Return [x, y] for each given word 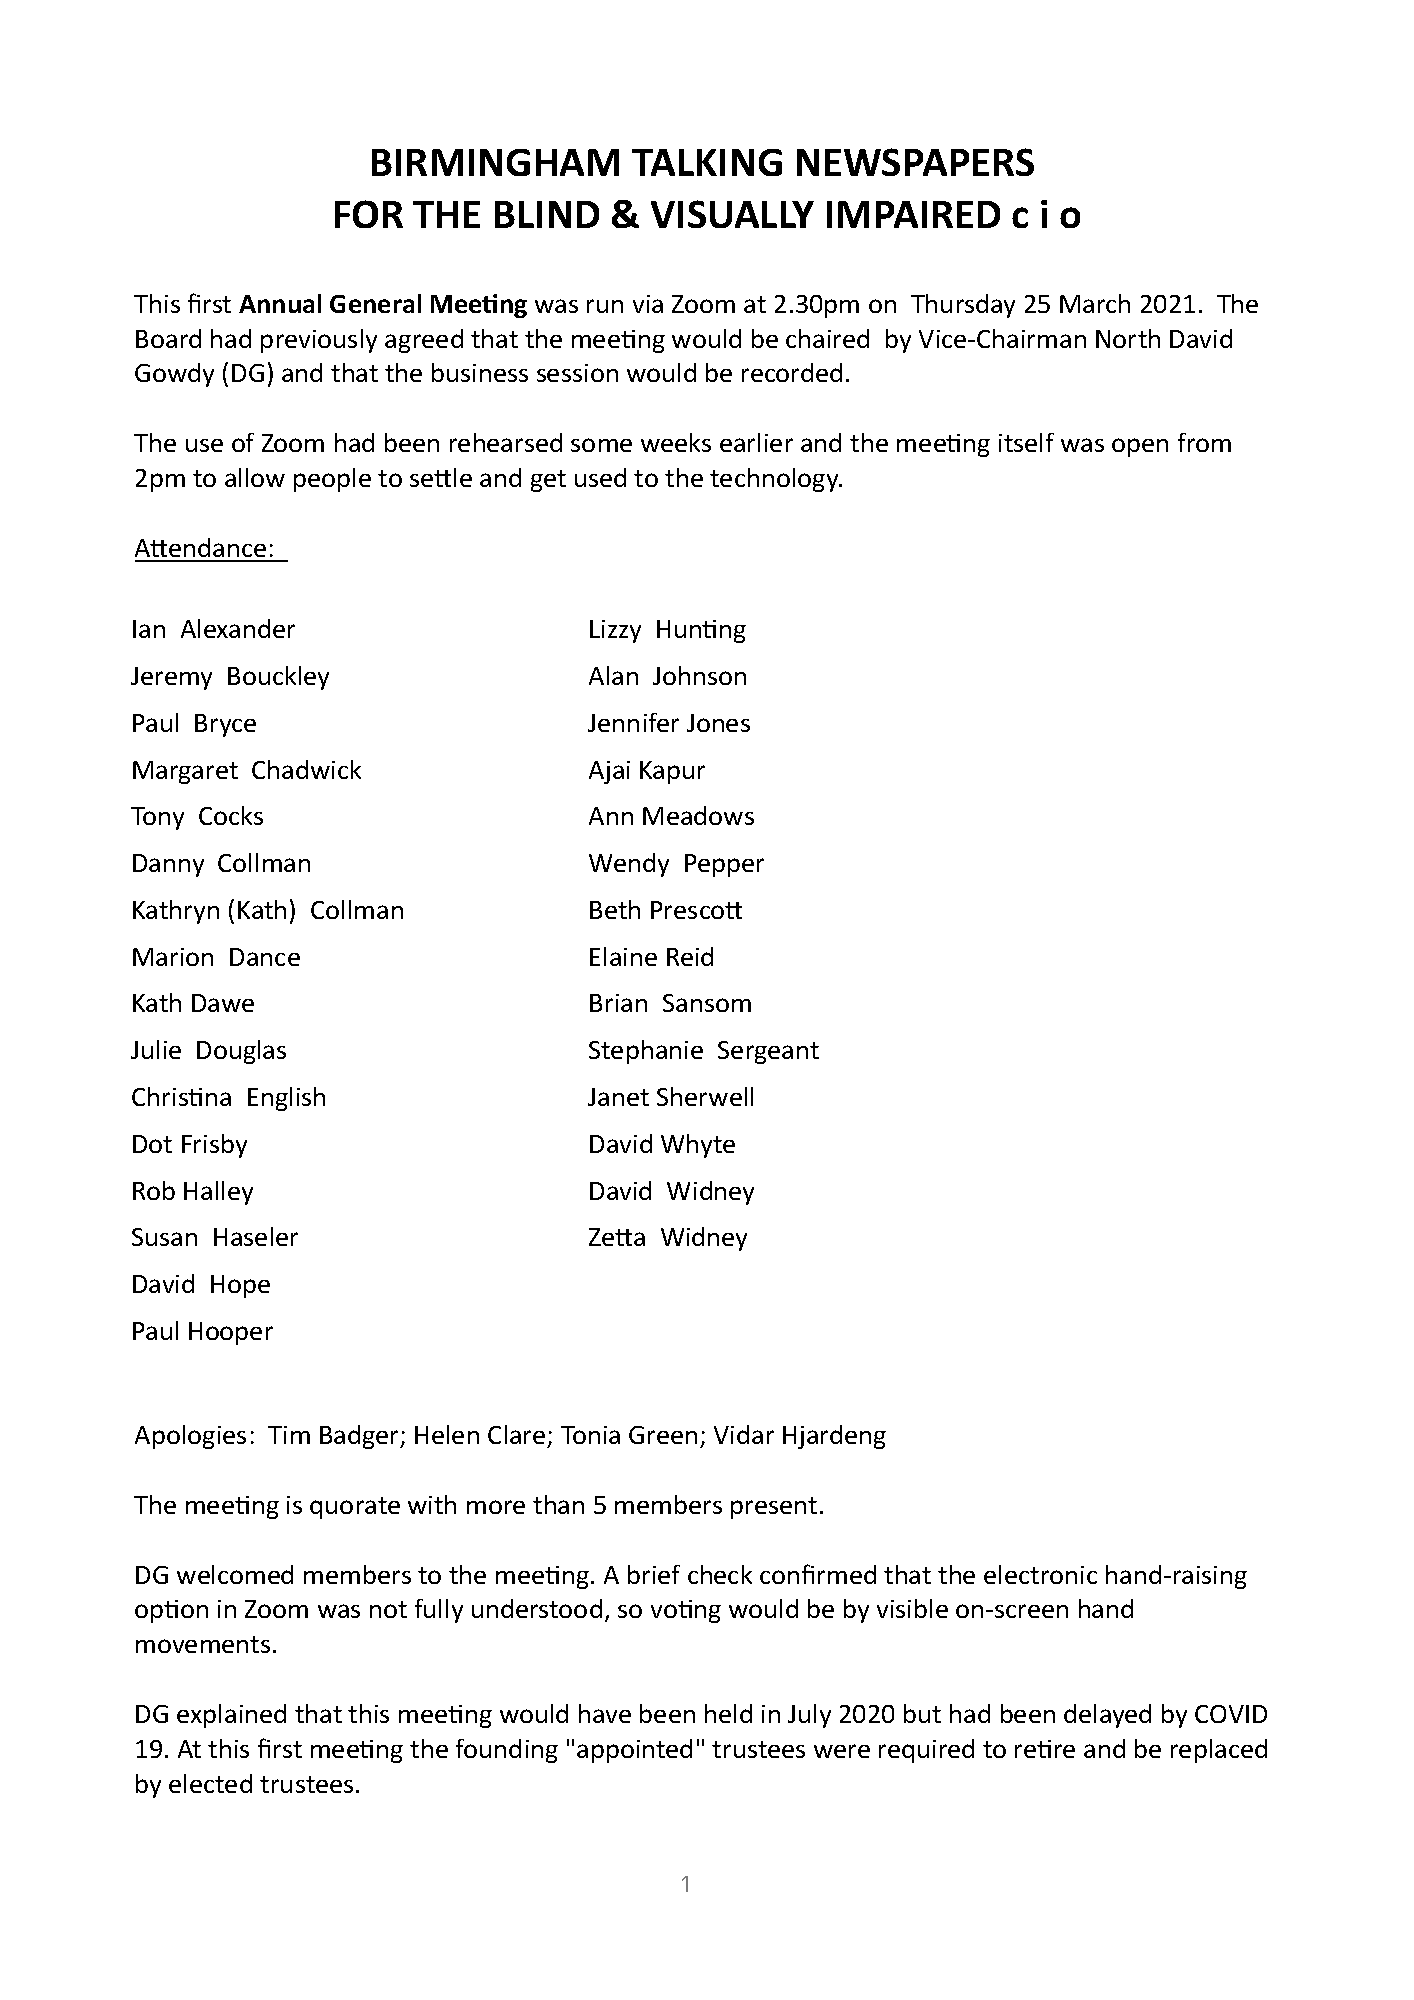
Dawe [223, 1003]
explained [231, 1716]
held [728, 1713]
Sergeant [768, 1052]
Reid [690, 956]
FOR [369, 214]
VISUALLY [732, 214]
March [1095, 303]
